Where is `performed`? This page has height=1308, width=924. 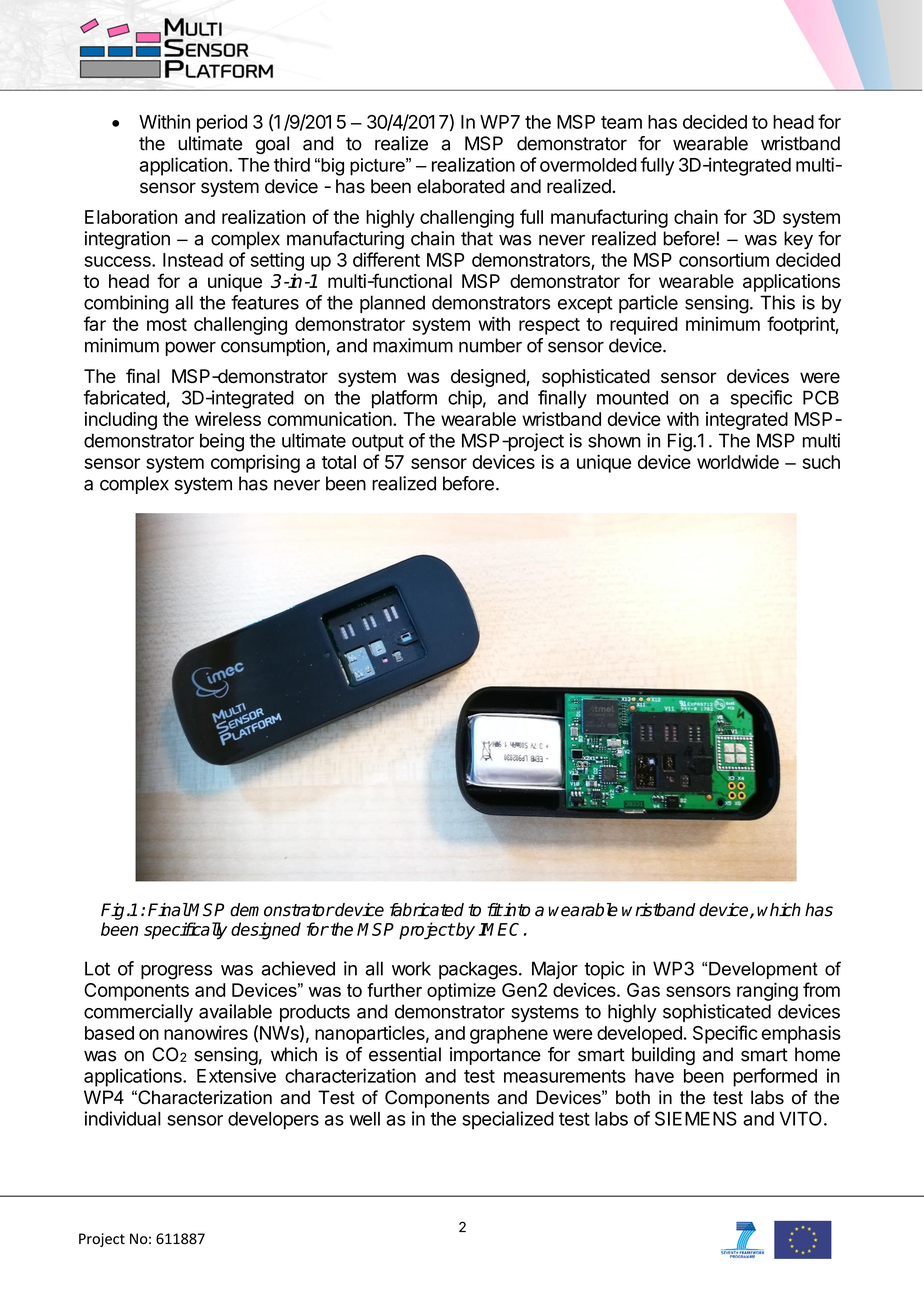 performed is located at coordinates (775, 1077).
